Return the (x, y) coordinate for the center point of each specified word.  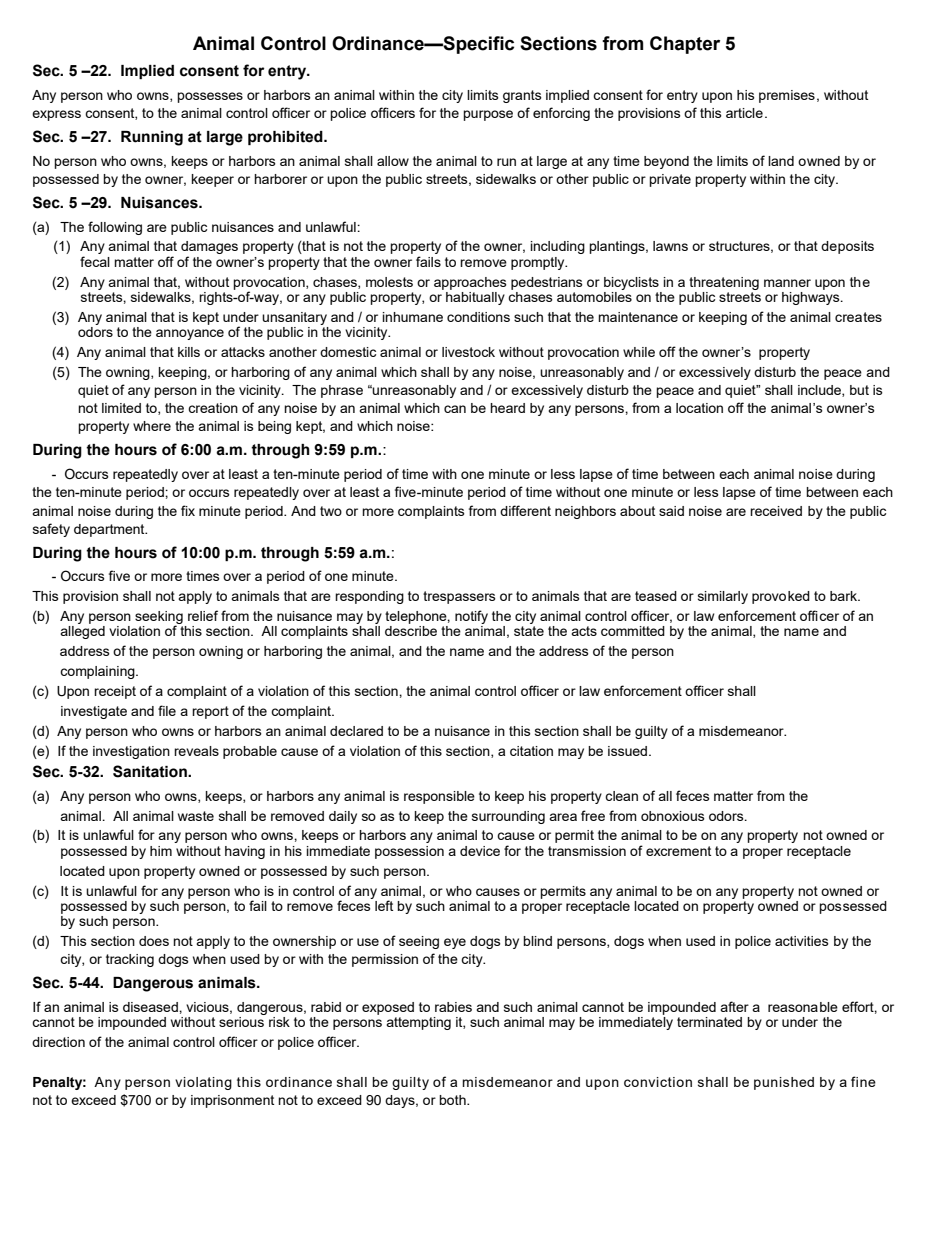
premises (787, 96)
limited (121, 408)
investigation (131, 752)
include (820, 391)
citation (531, 751)
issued (629, 751)
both (453, 1100)
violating (203, 1083)
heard (507, 408)
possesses (210, 97)
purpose (488, 115)
